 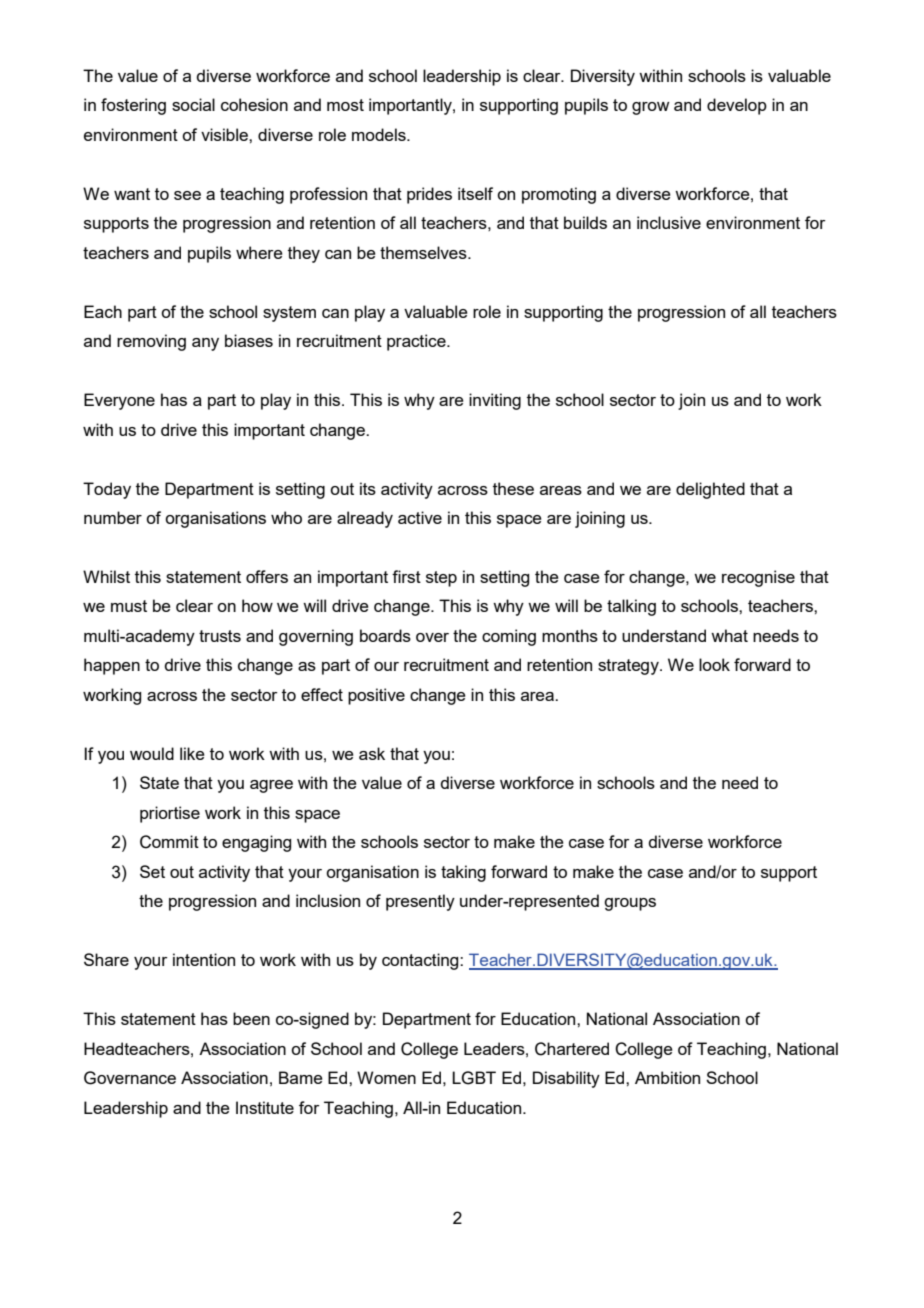 What do you see at coordinates (714, 664) in the page?
I see `look` at bounding box center [714, 664].
